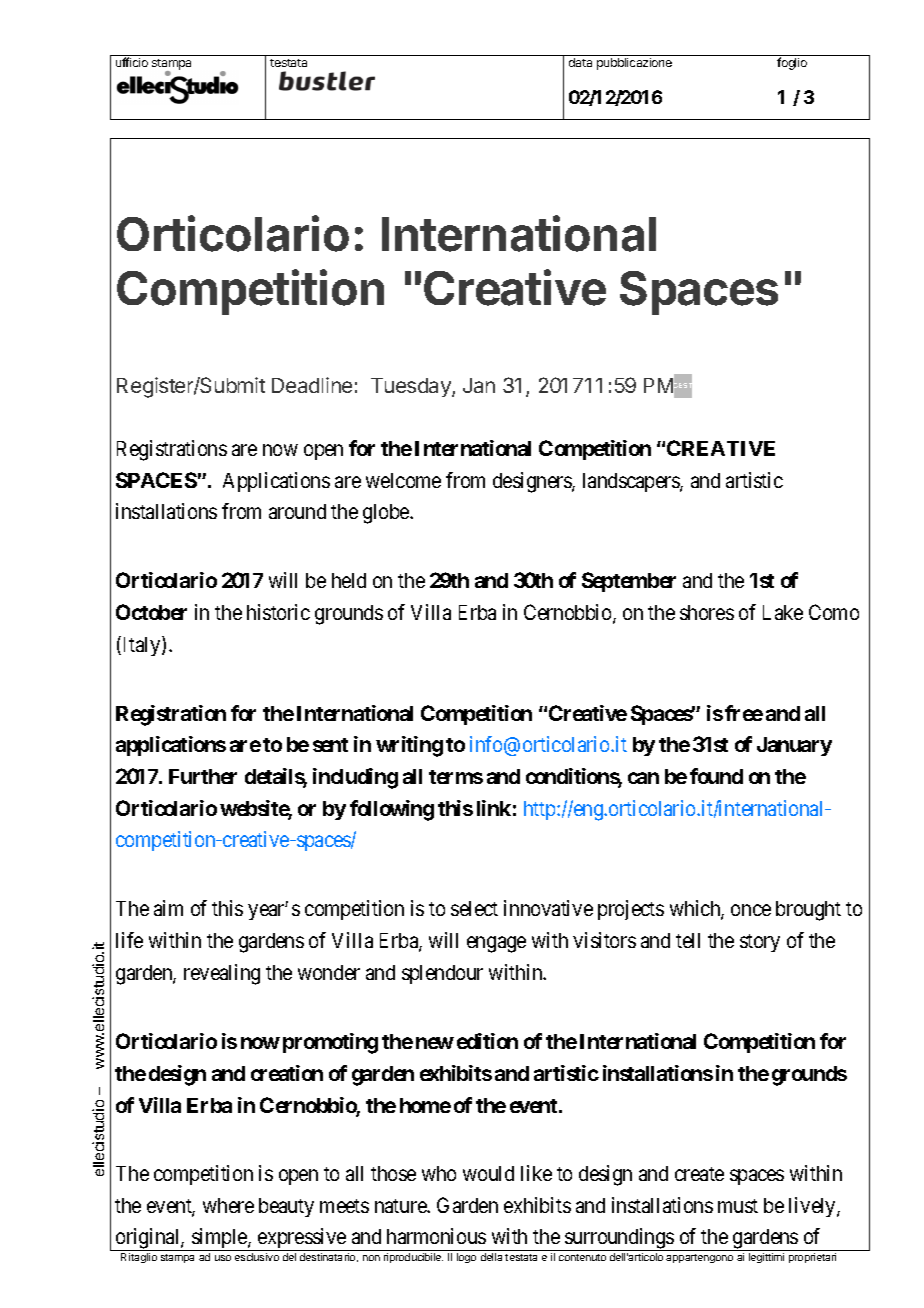 The image size is (924, 1308). I want to click on landscapers, so click(632, 482).
